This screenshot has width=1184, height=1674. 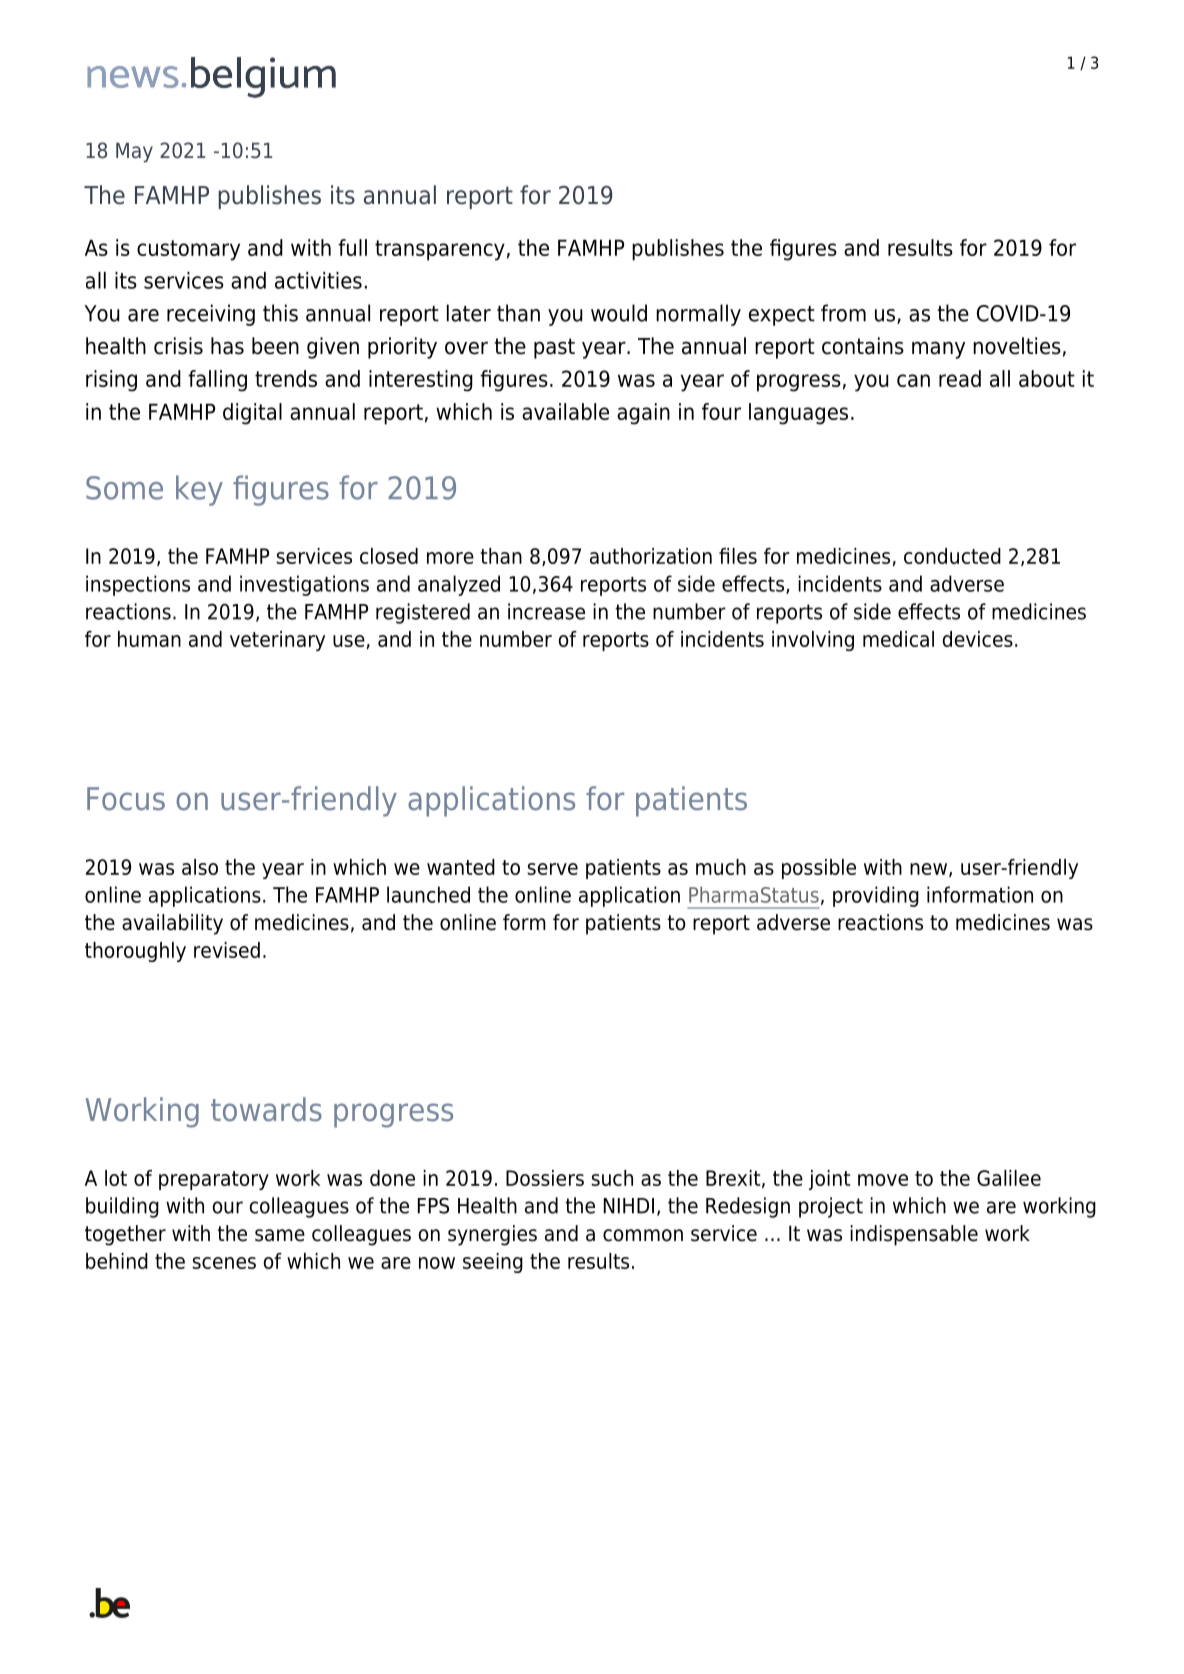 What do you see at coordinates (546, 611) in the screenshot?
I see `increase` at bounding box center [546, 611].
